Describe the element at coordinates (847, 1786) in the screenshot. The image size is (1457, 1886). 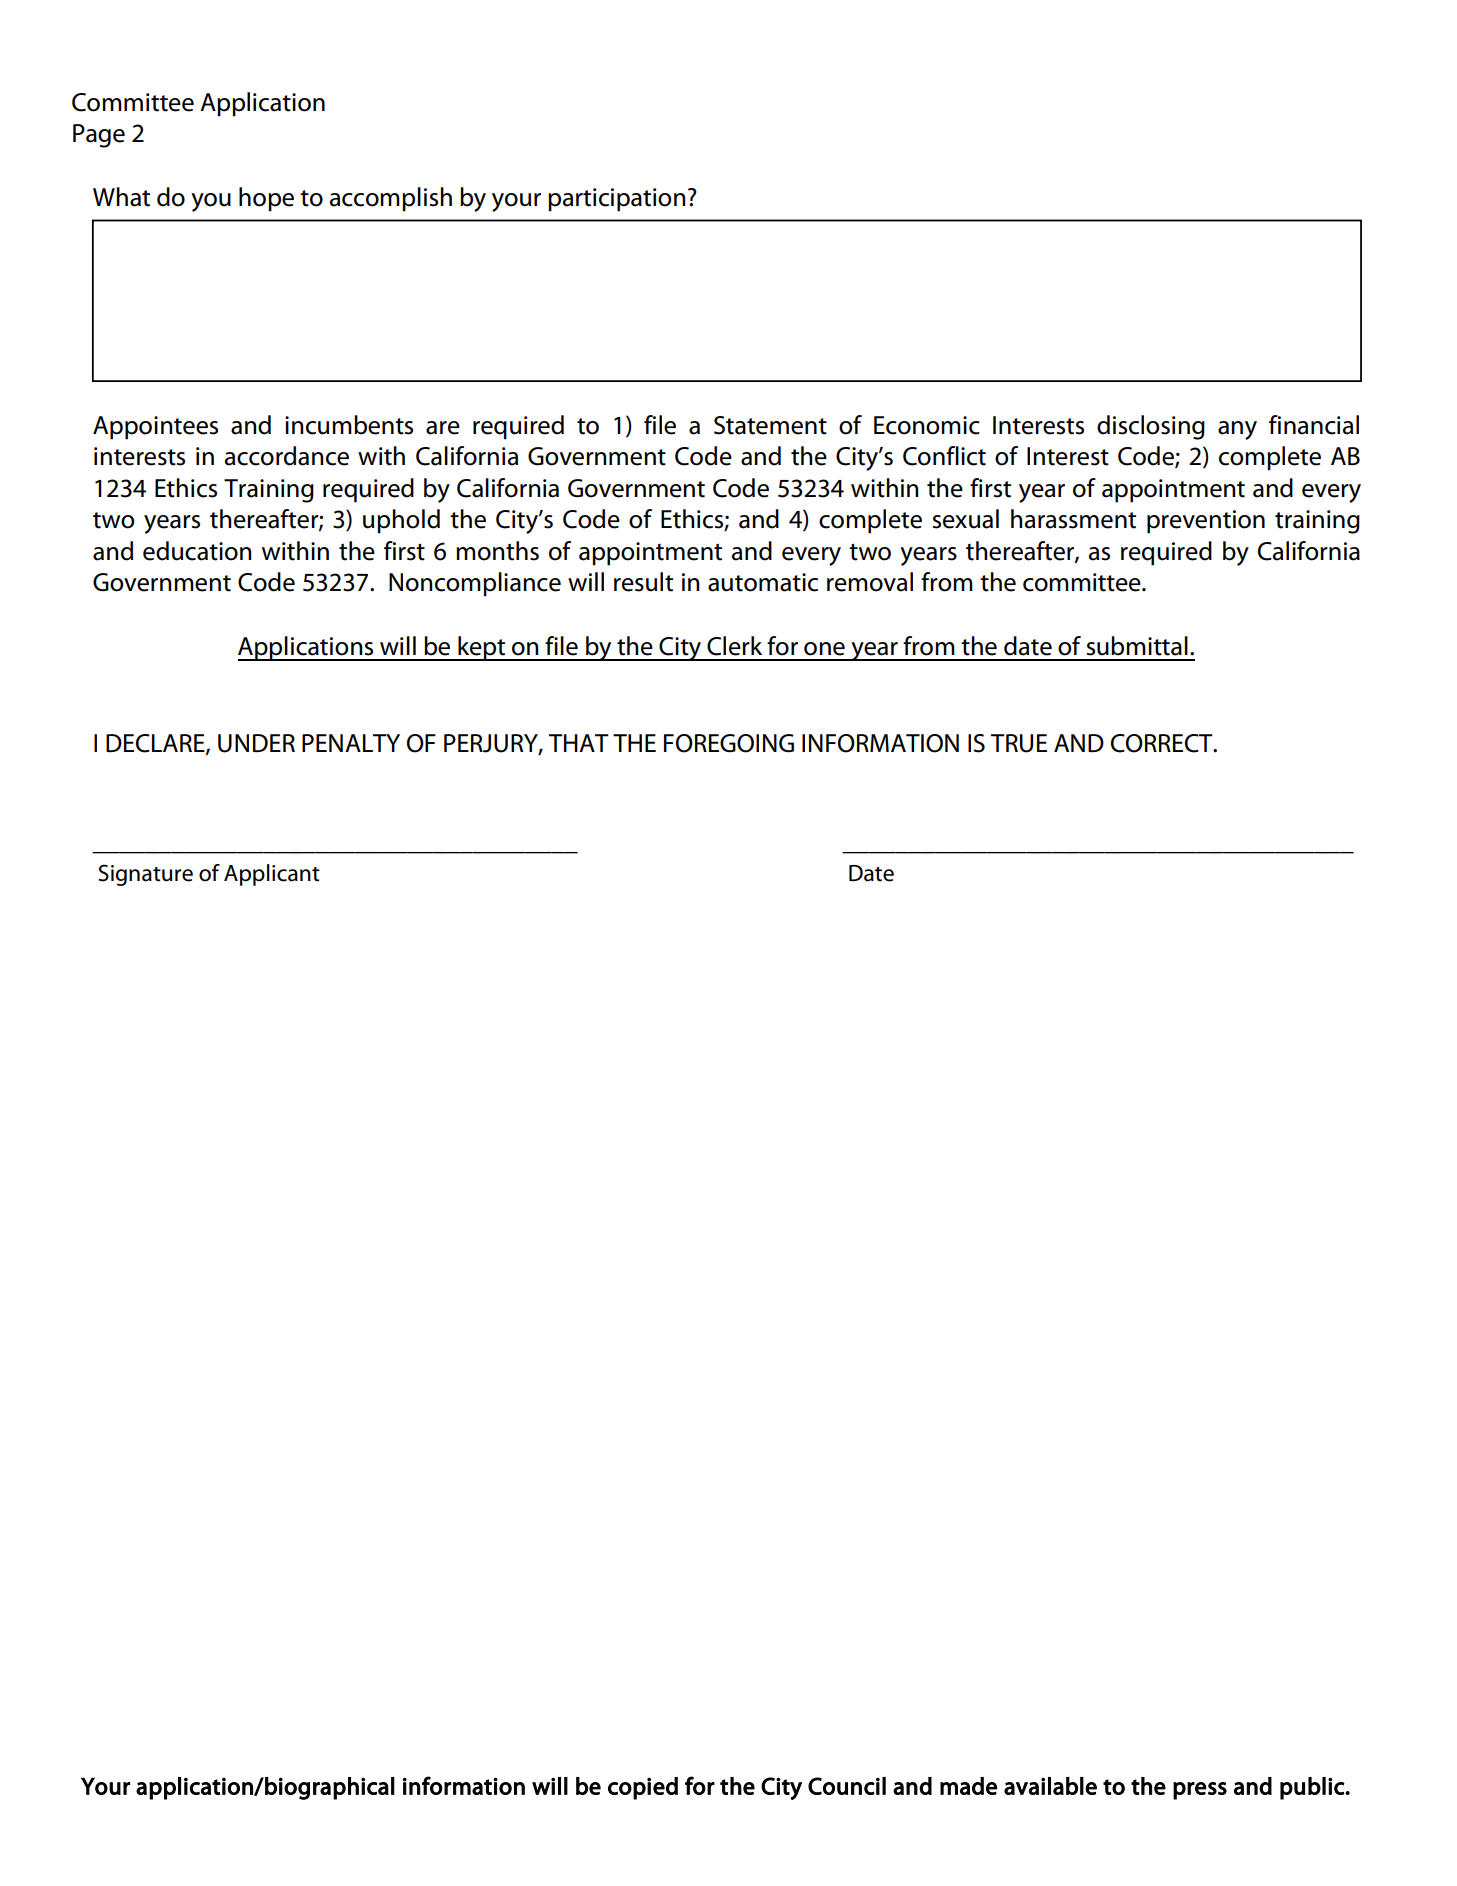
I see `Council` at that location.
